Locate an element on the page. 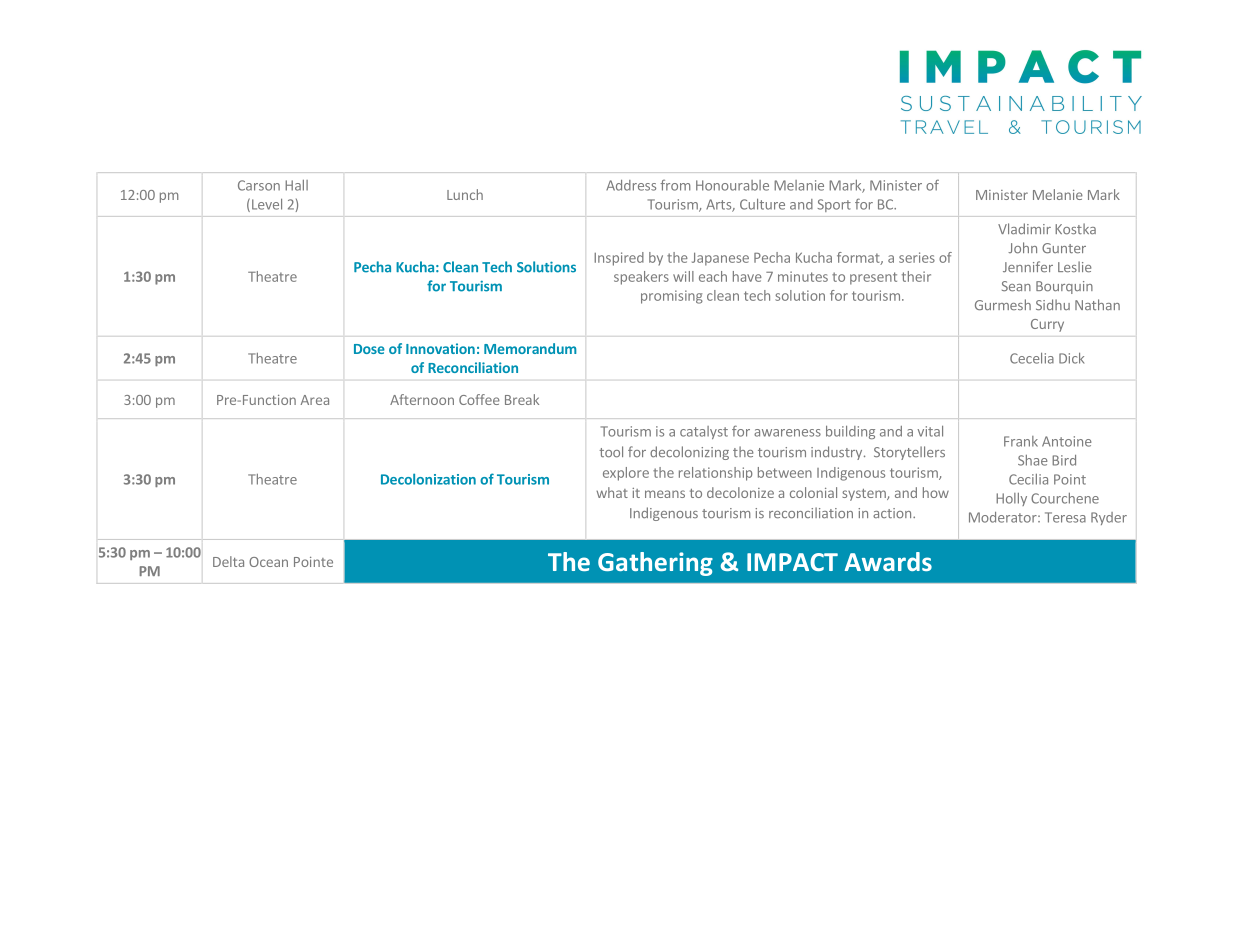  Ocean is located at coordinates (268, 562).
